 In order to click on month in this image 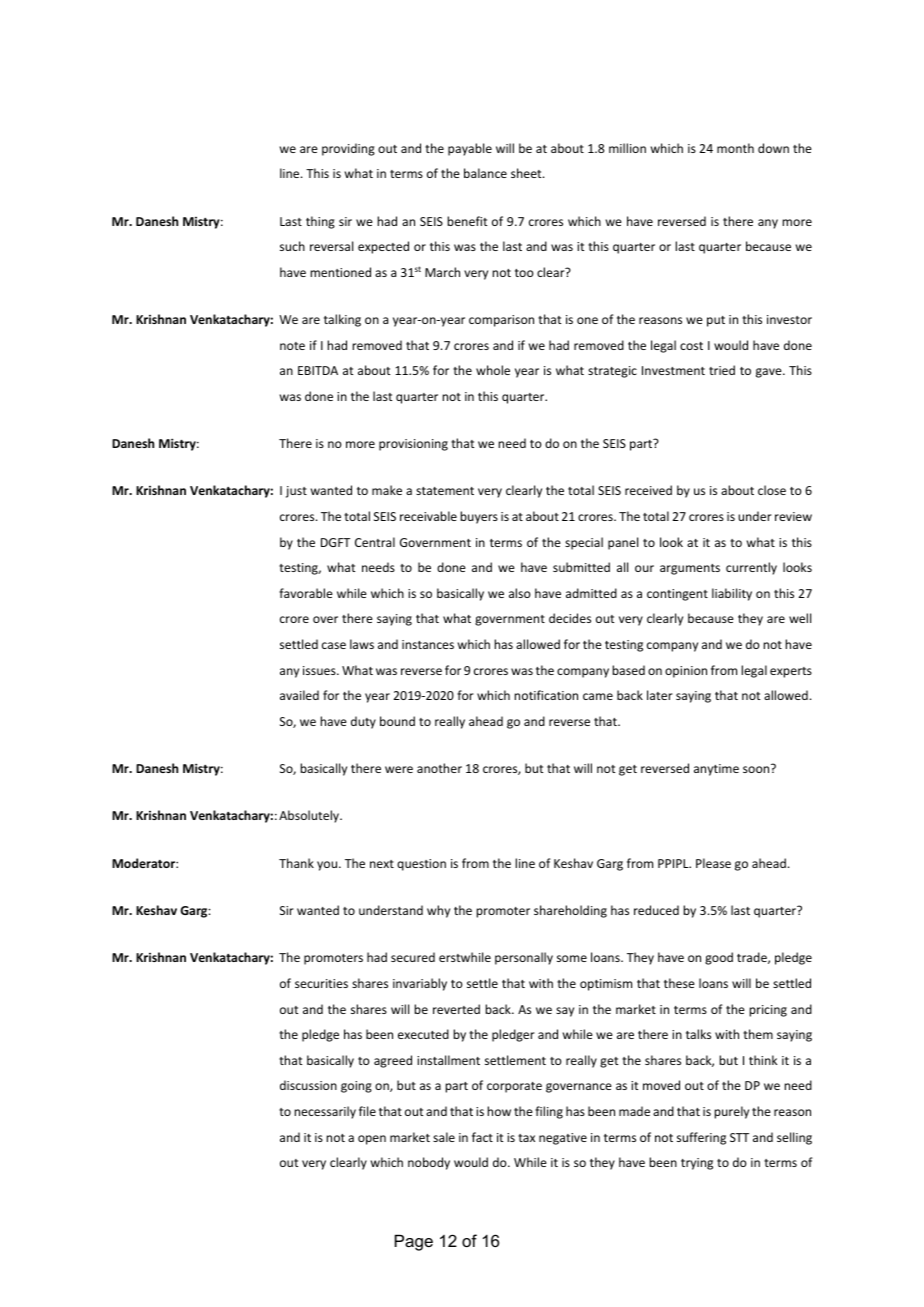, I will do `click(735, 148)`.
